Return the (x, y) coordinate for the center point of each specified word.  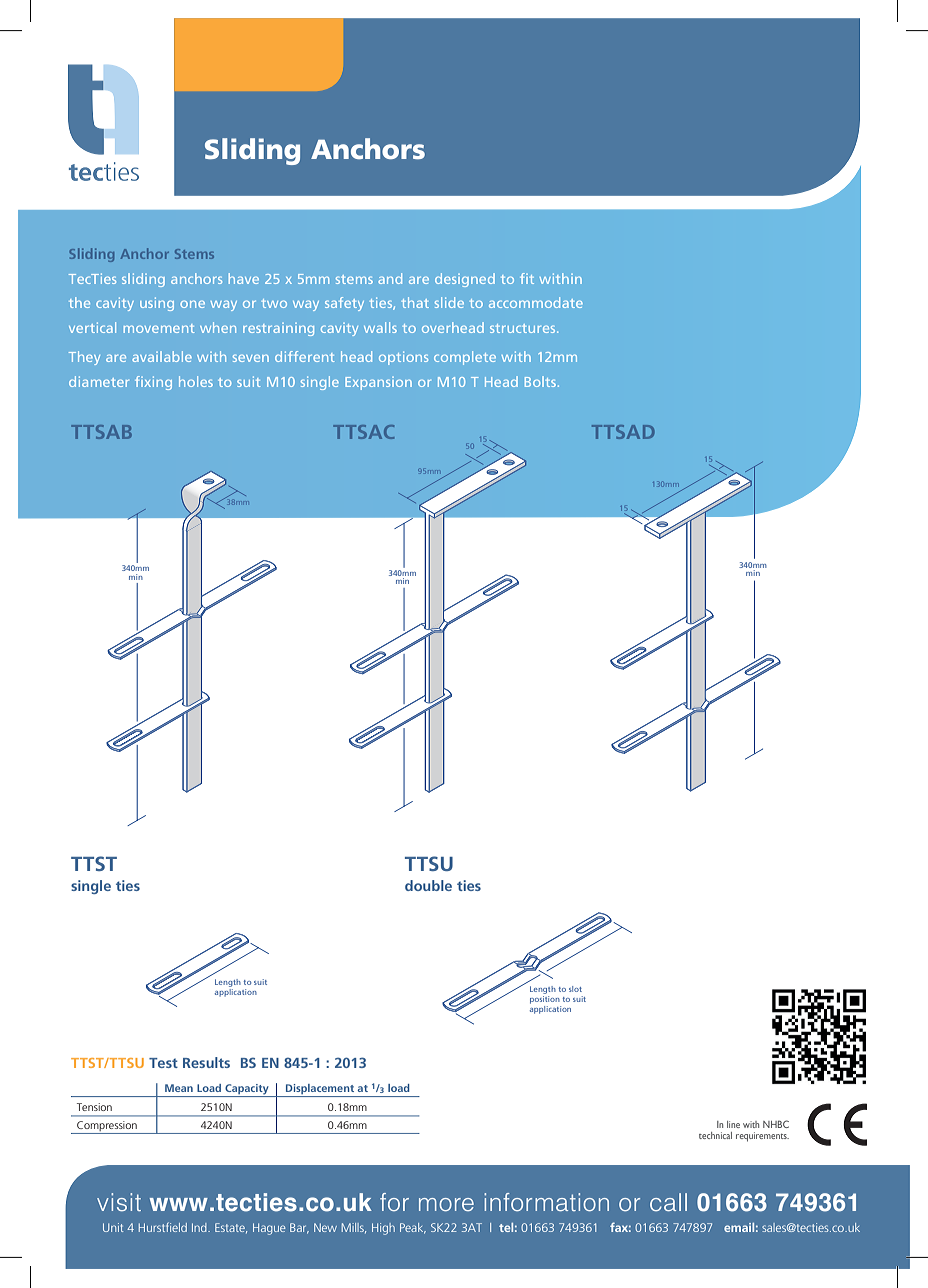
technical (715, 1135)
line (733, 1124)
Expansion (378, 383)
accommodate (536, 302)
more (446, 1204)
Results (206, 1062)
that (415, 302)
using (157, 304)
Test (163, 1063)
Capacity (247, 1090)
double (428, 885)
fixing (153, 383)
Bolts (542, 381)
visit (119, 1202)
